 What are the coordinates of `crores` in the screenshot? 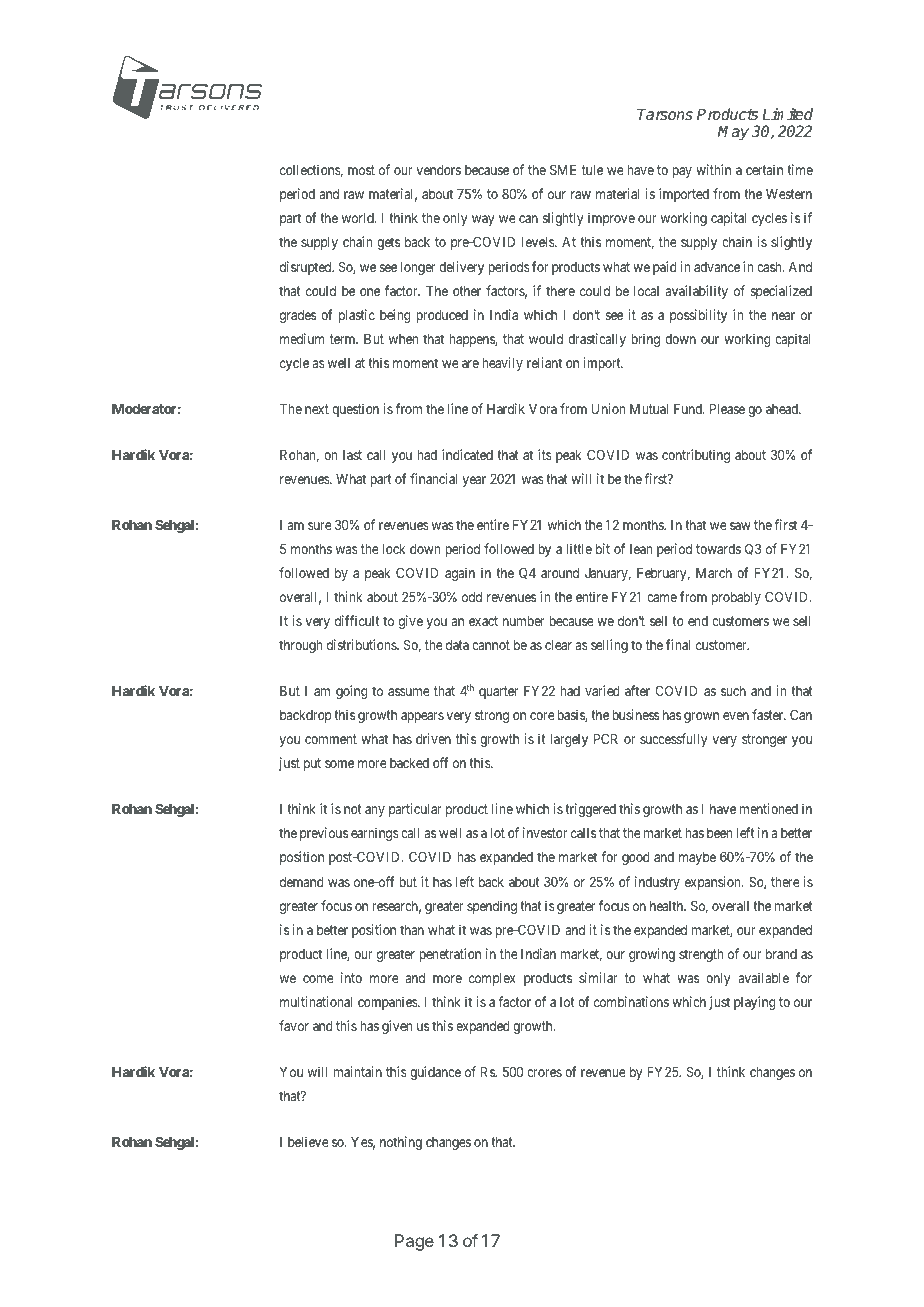 It's located at (544, 1073).
